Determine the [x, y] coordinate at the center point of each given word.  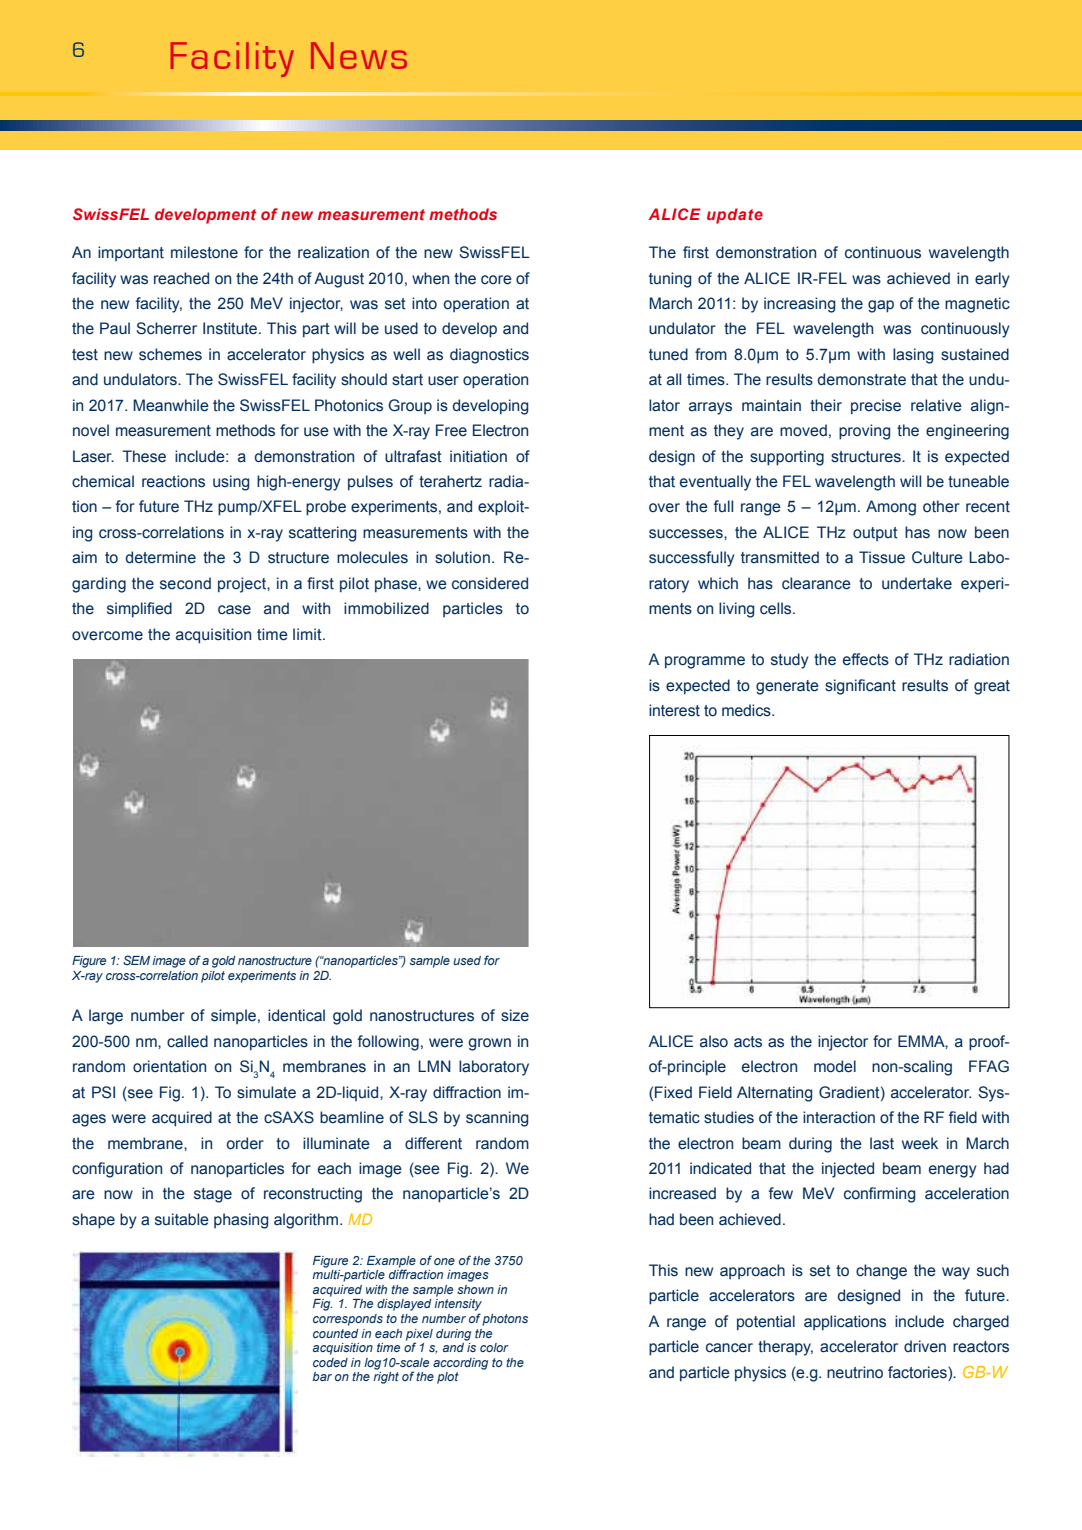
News [359, 55]
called [187, 1041]
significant [860, 687]
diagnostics [489, 356]
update [735, 216]
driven [925, 1346]
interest [674, 710]
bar [322, 1376]
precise [876, 406]
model [835, 1066]
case [234, 610]
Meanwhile [171, 405]
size [515, 1015]
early [992, 280]
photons [505, 1320]
